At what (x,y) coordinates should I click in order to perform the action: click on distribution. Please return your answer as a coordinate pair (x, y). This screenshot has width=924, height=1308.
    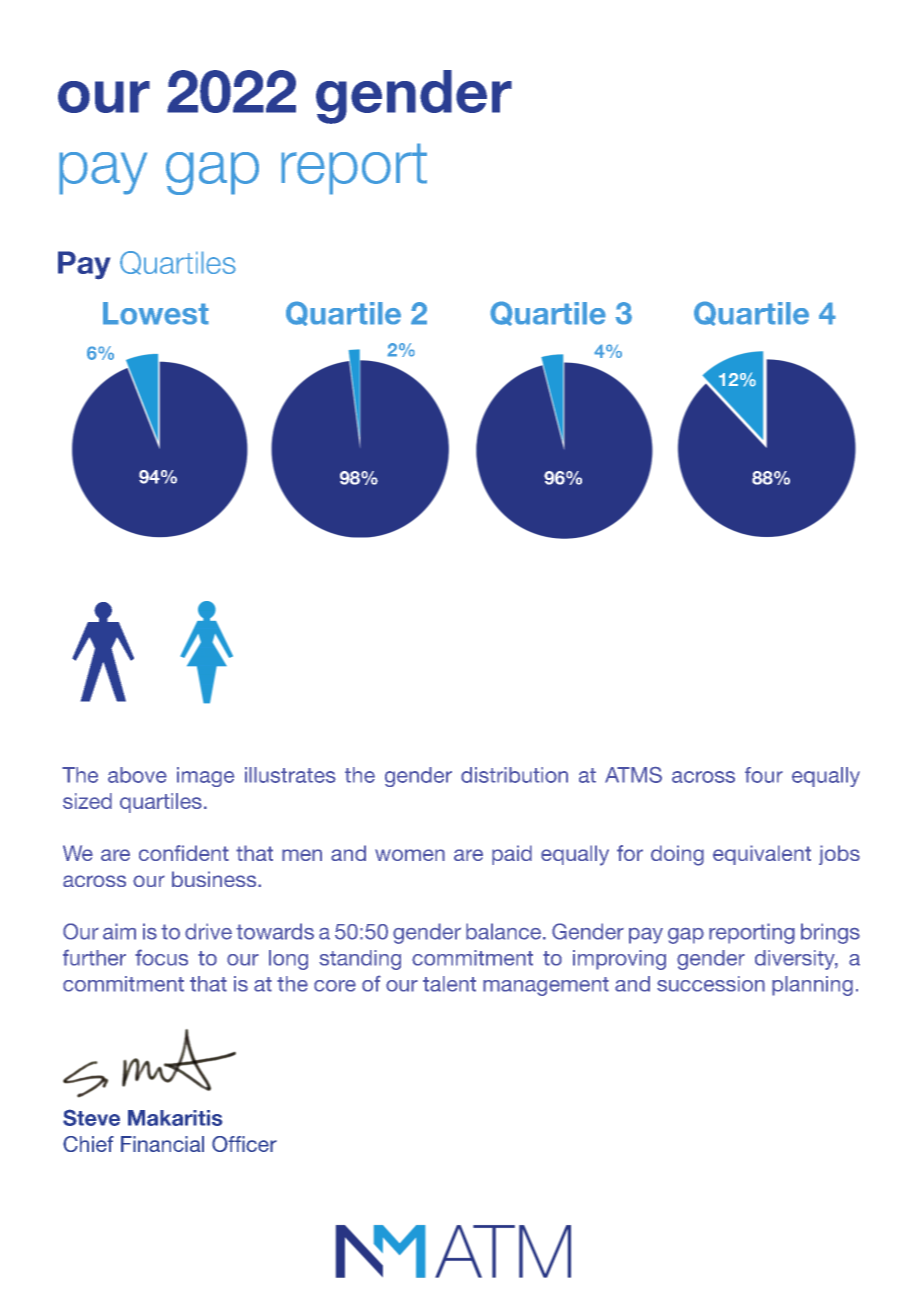
    Looking at the image, I should click on (514, 775).
